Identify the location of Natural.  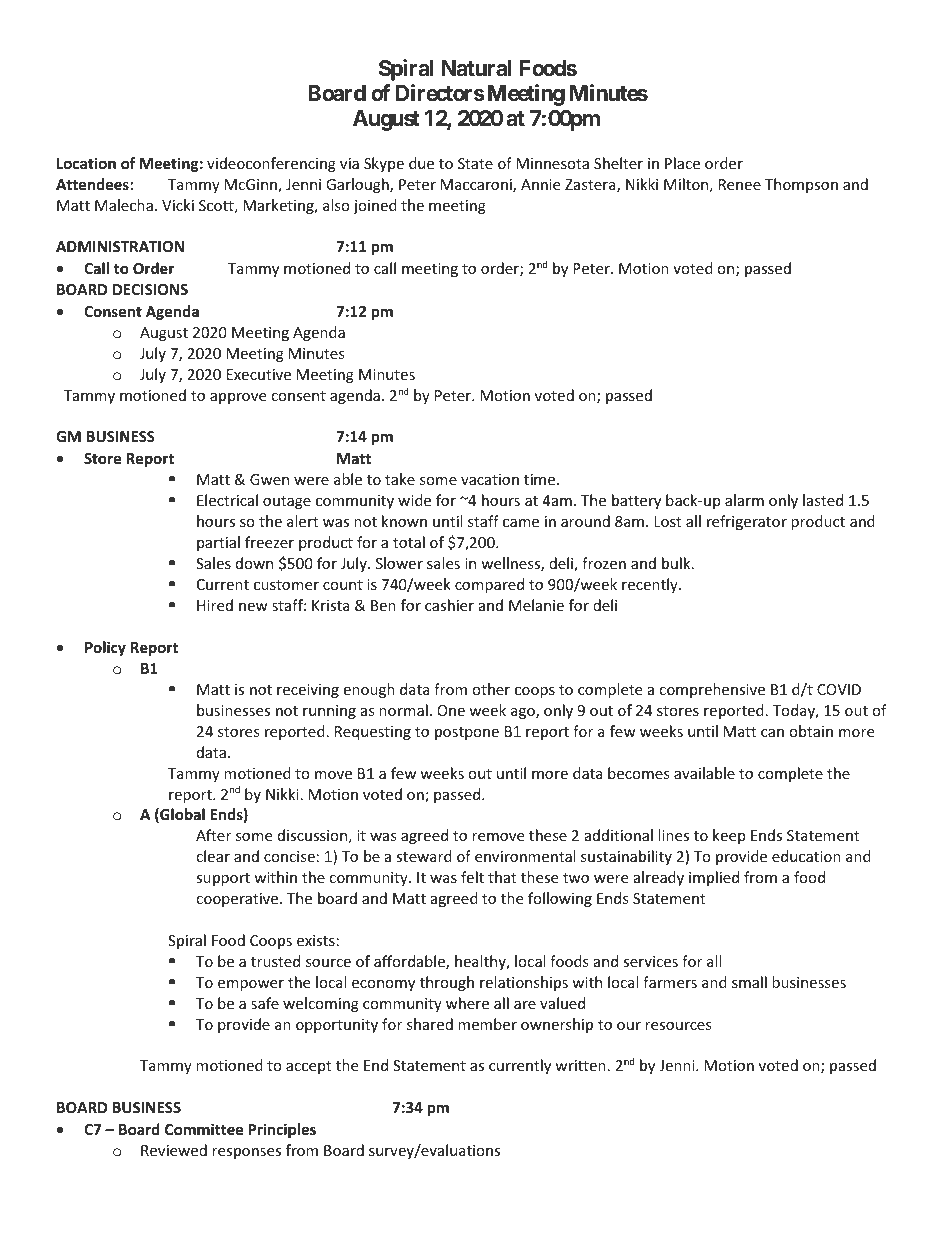
(477, 68).
